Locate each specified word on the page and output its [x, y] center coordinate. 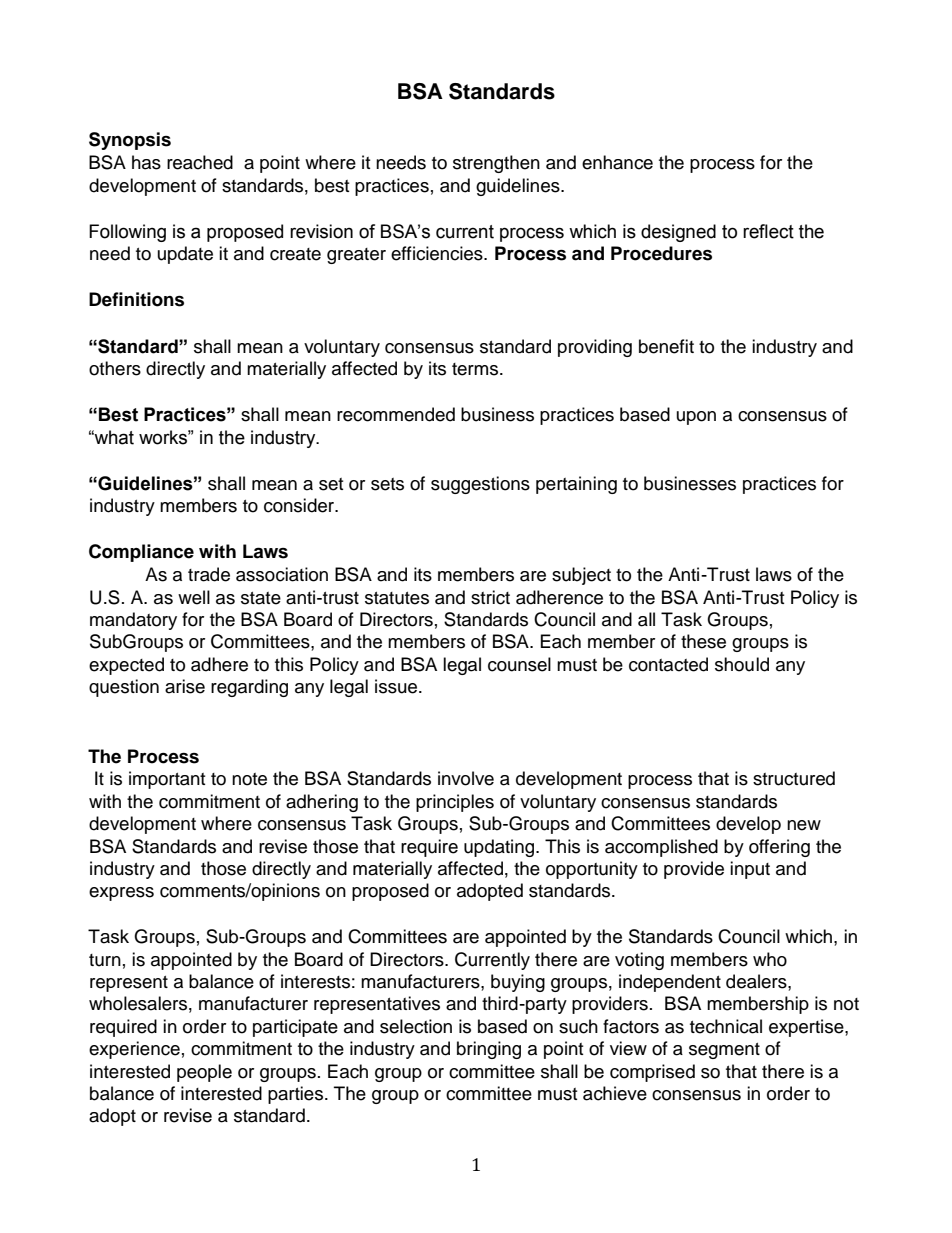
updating [500, 848]
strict [490, 597]
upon [696, 418]
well [194, 597]
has [146, 162]
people [204, 1073]
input [750, 870]
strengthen [496, 164]
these [703, 641]
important [167, 780]
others [115, 368]
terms [476, 369]
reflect [768, 231]
